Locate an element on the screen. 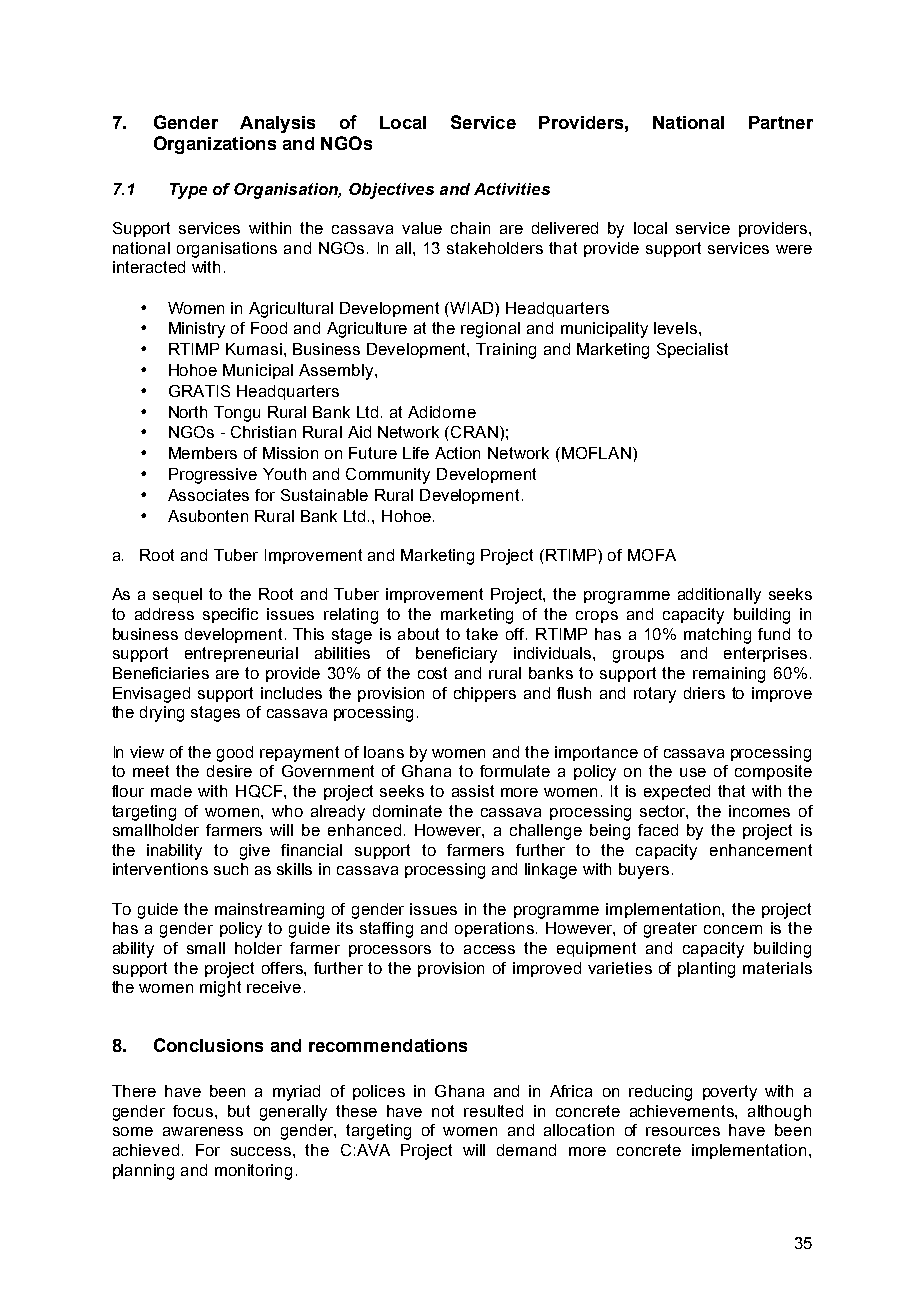 The image size is (924, 1308). such is located at coordinates (231, 869).
